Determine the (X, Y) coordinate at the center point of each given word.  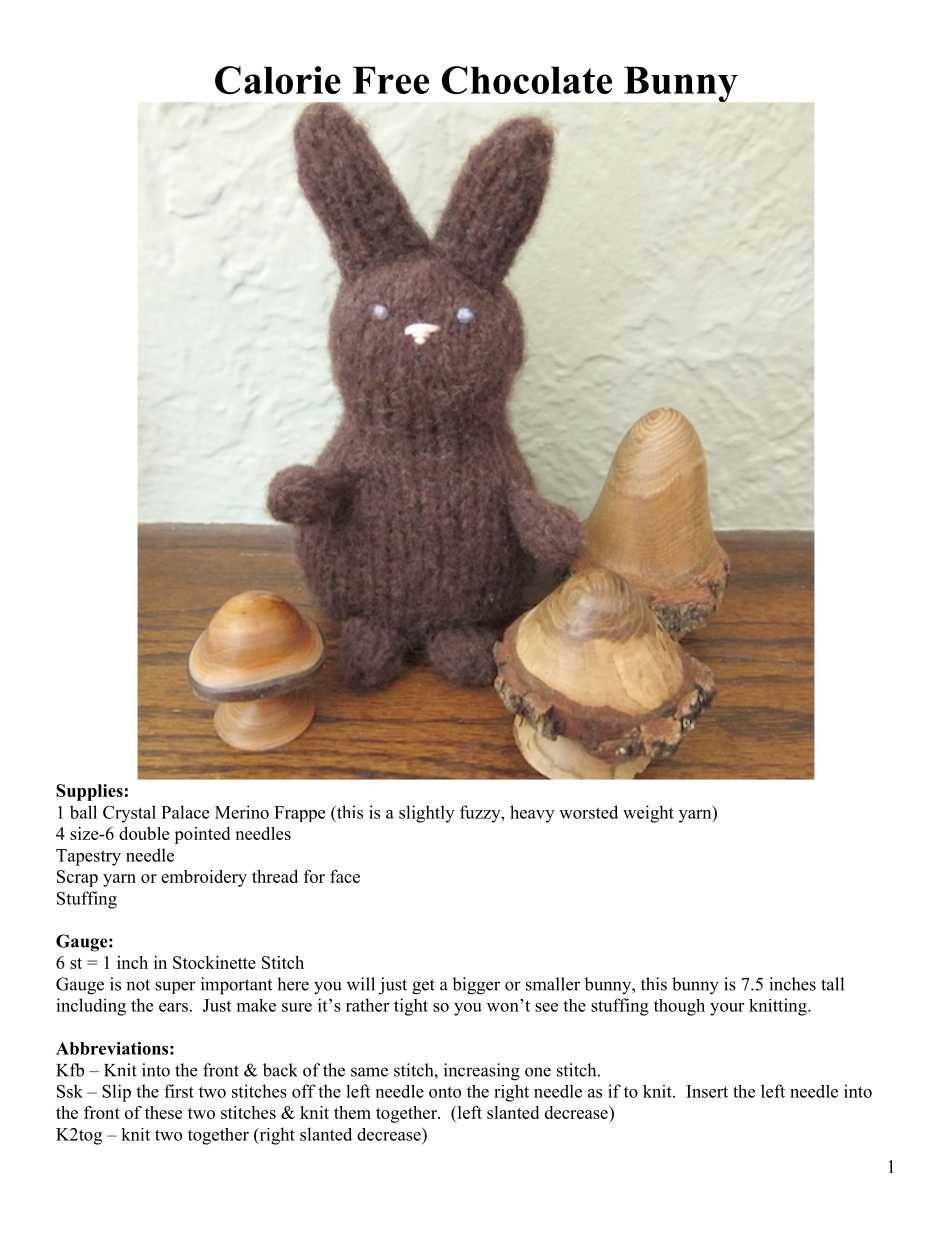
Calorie (278, 80)
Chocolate (527, 80)
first (179, 1091)
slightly (426, 814)
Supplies (89, 792)
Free (391, 80)
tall (832, 984)
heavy (532, 814)
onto (445, 1092)
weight (648, 814)
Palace (185, 812)
